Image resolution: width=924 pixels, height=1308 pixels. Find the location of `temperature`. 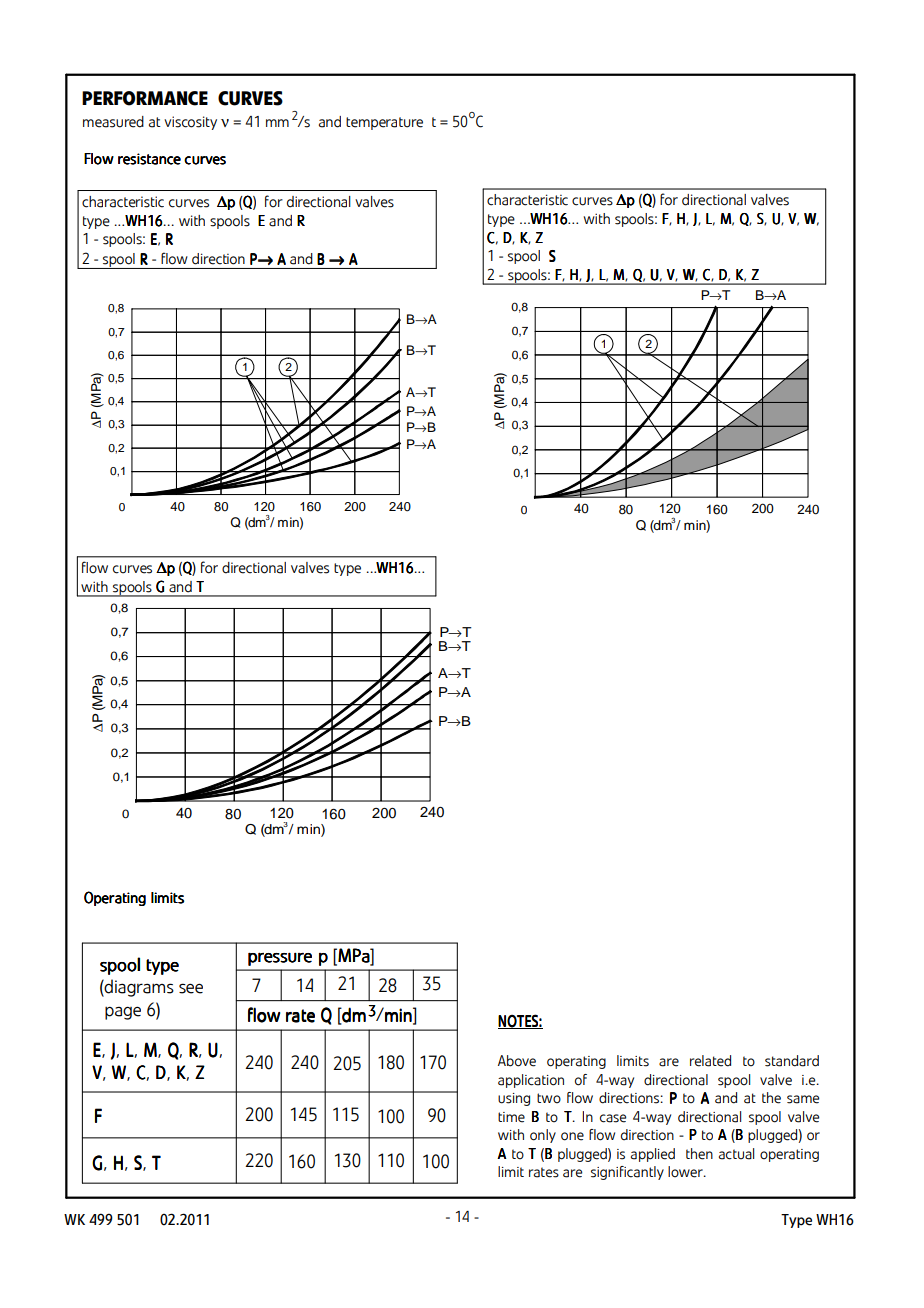

temperature is located at coordinates (384, 123).
